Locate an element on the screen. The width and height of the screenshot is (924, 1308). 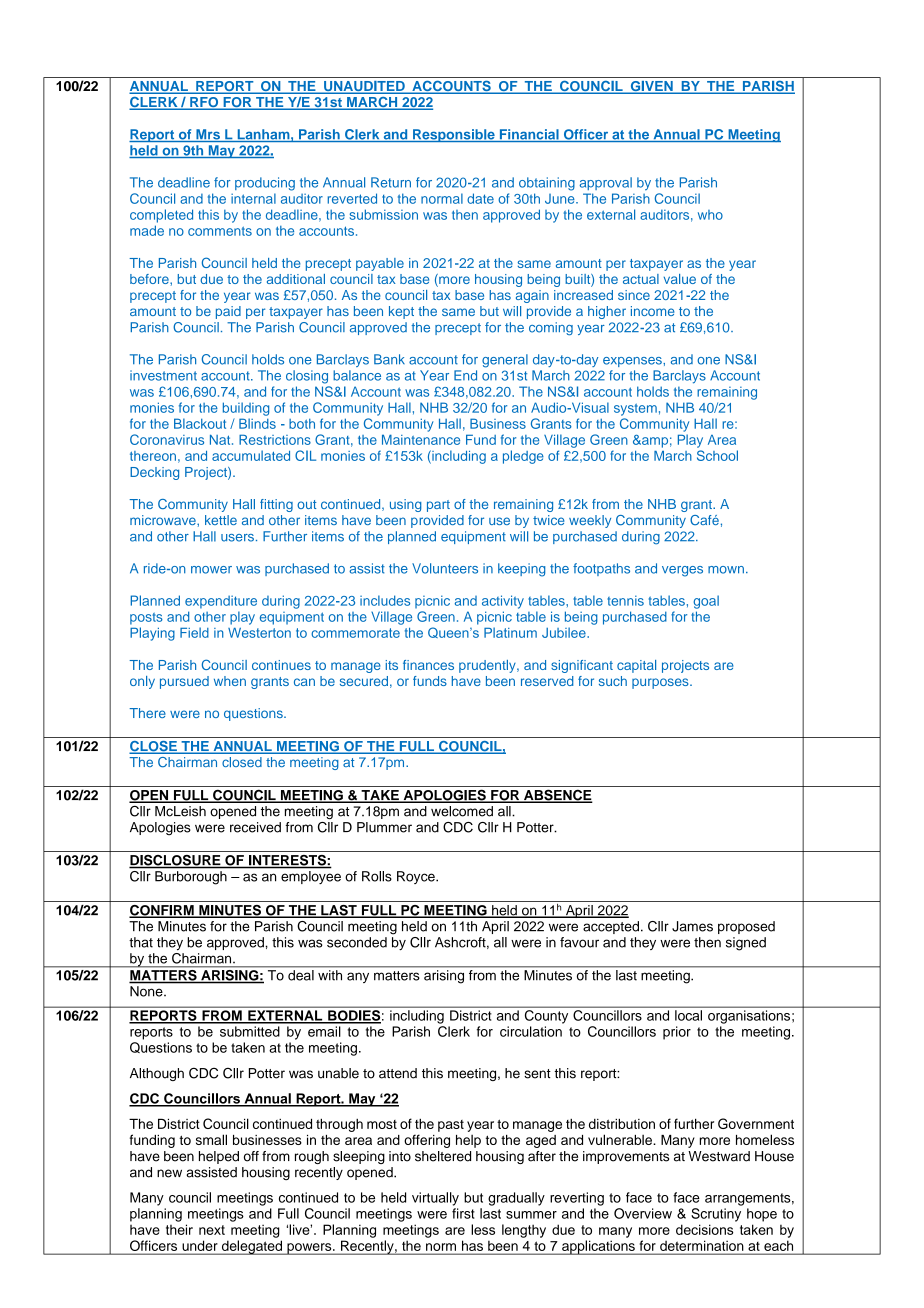
finances is located at coordinates (428, 665).
